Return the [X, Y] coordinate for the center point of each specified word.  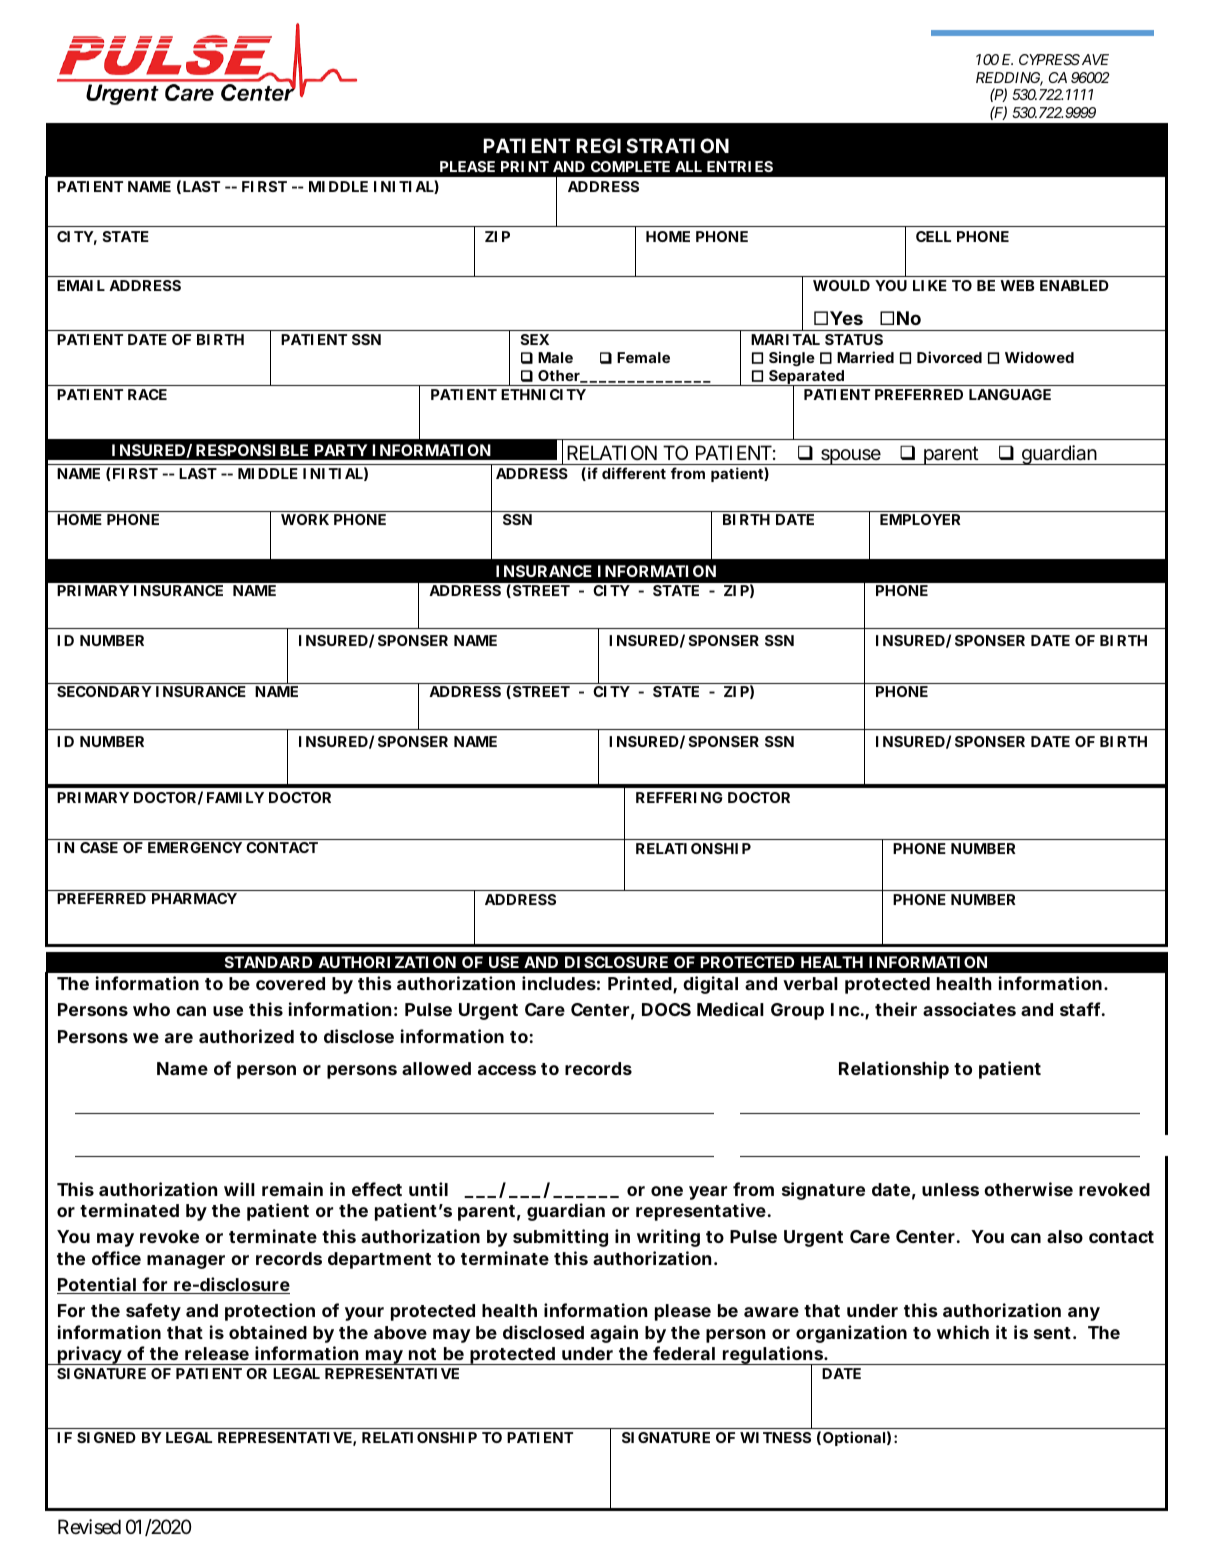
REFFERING [679, 797]
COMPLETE [630, 166]
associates [969, 1009]
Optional [854, 1438]
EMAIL [81, 285]
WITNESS [775, 1437]
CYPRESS [1049, 59]
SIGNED [106, 1437]
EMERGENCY [195, 847]
